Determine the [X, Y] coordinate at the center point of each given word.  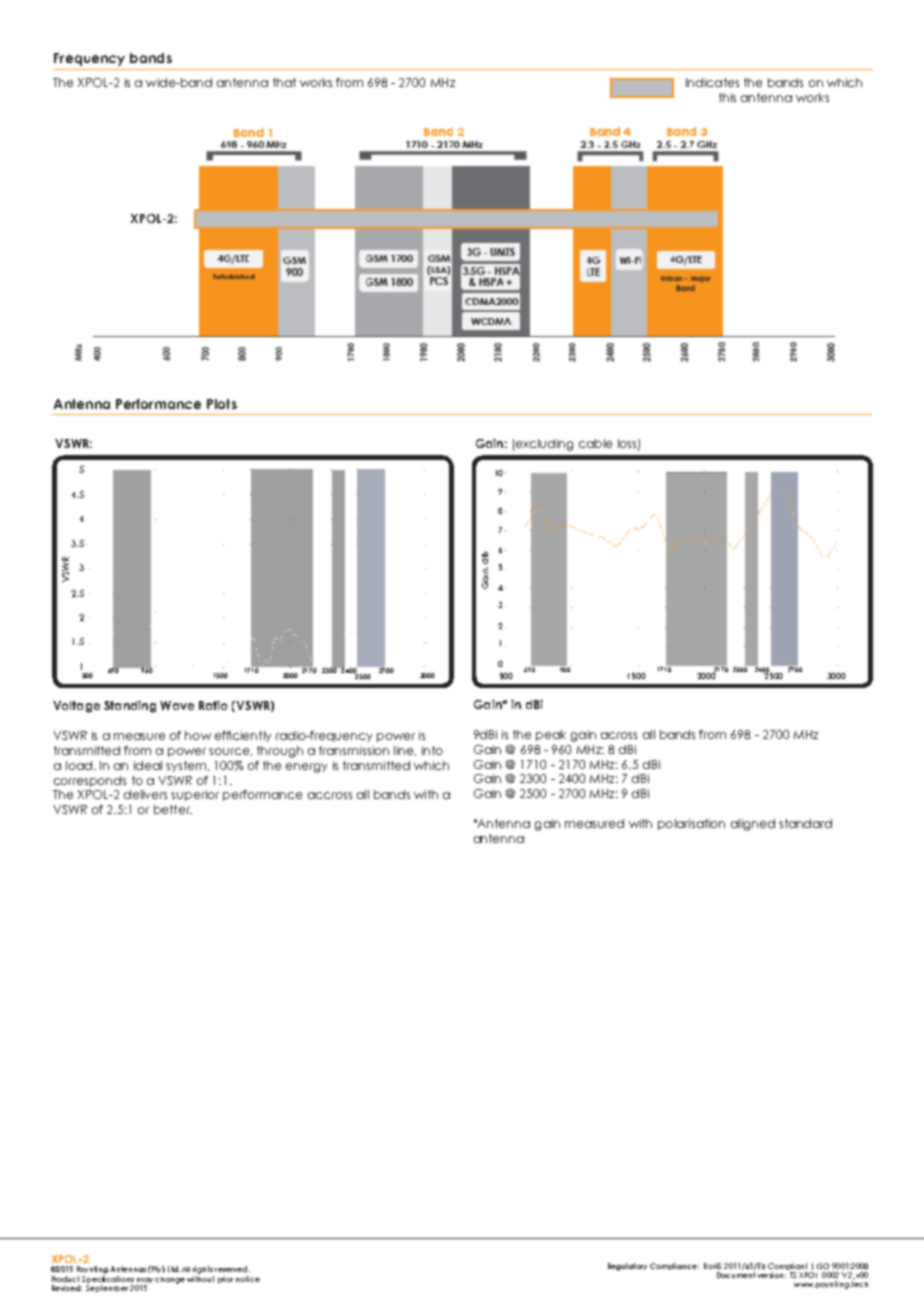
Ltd [174, 1269]
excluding [543, 445]
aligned [753, 825]
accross [330, 795]
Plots [222, 404]
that [284, 82]
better [173, 809]
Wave [177, 705]
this [727, 97]
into [432, 750]
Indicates [712, 82]
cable [595, 443]
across [619, 735]
